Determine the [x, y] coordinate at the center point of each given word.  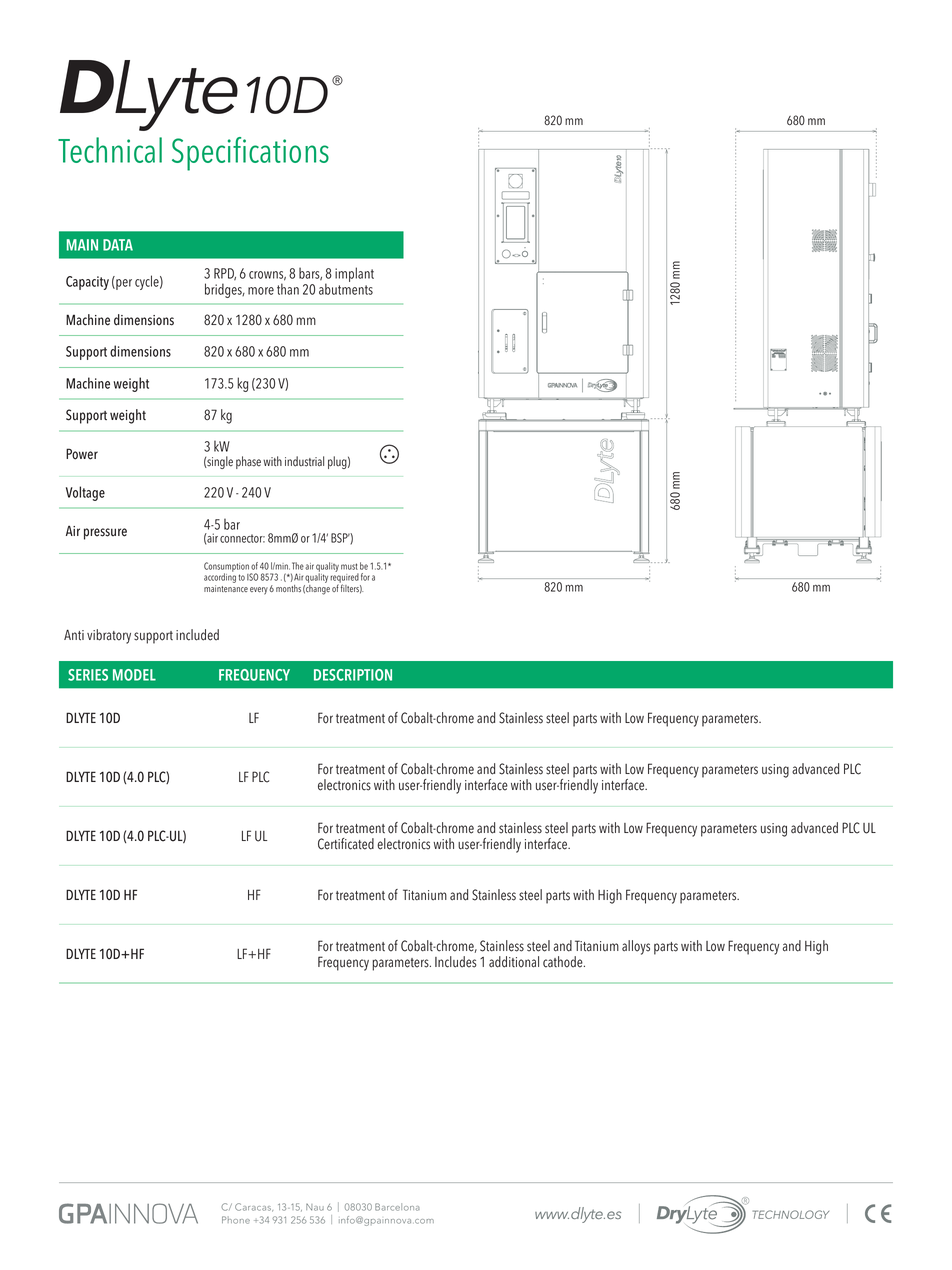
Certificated [346, 844]
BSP [340, 538]
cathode [564, 962]
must [349, 566]
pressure [105, 534]
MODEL [134, 675]
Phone [236, 1220]
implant [354, 274]
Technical [110, 150]
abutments [346, 288]
